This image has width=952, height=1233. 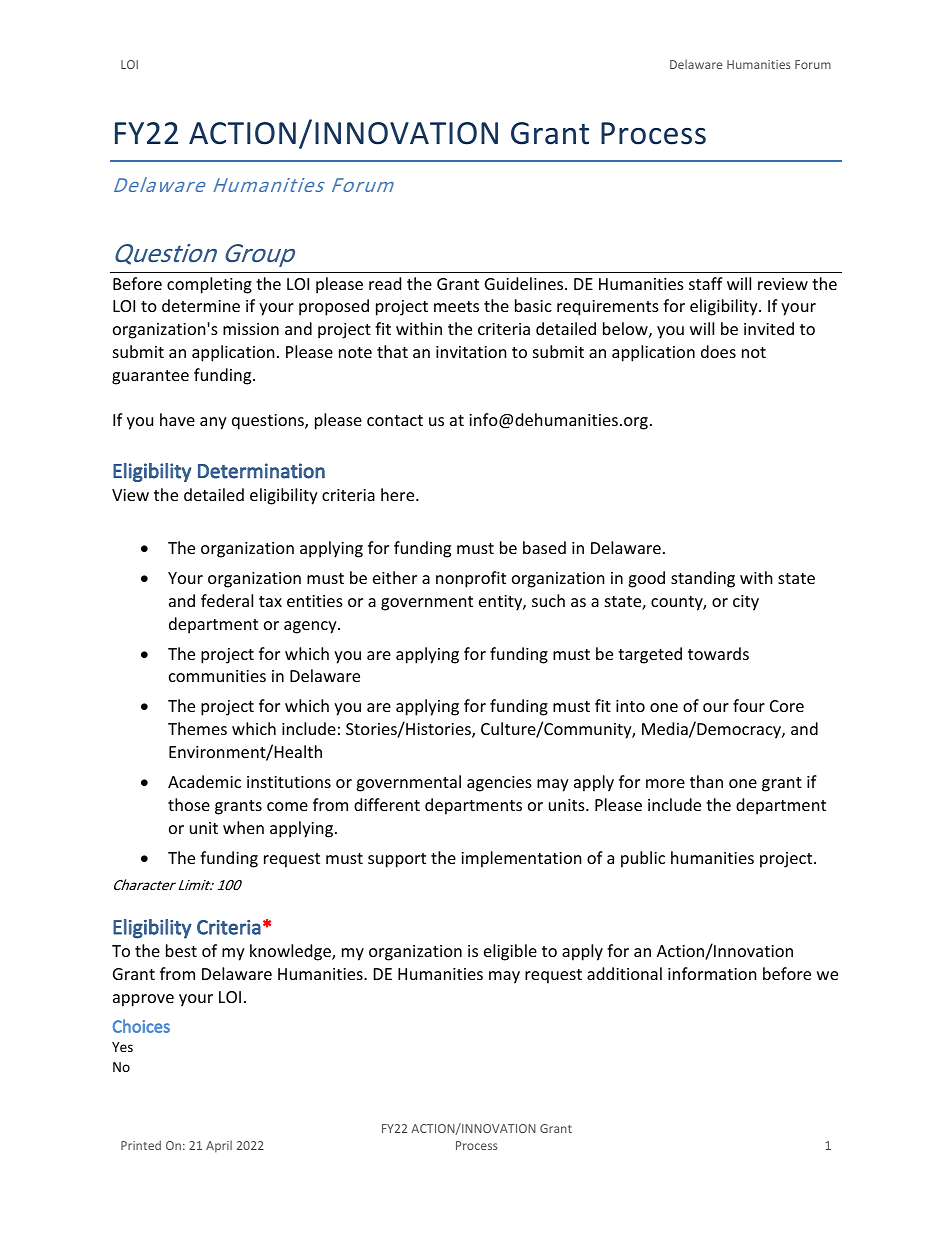 I want to click on standing, so click(x=703, y=579).
